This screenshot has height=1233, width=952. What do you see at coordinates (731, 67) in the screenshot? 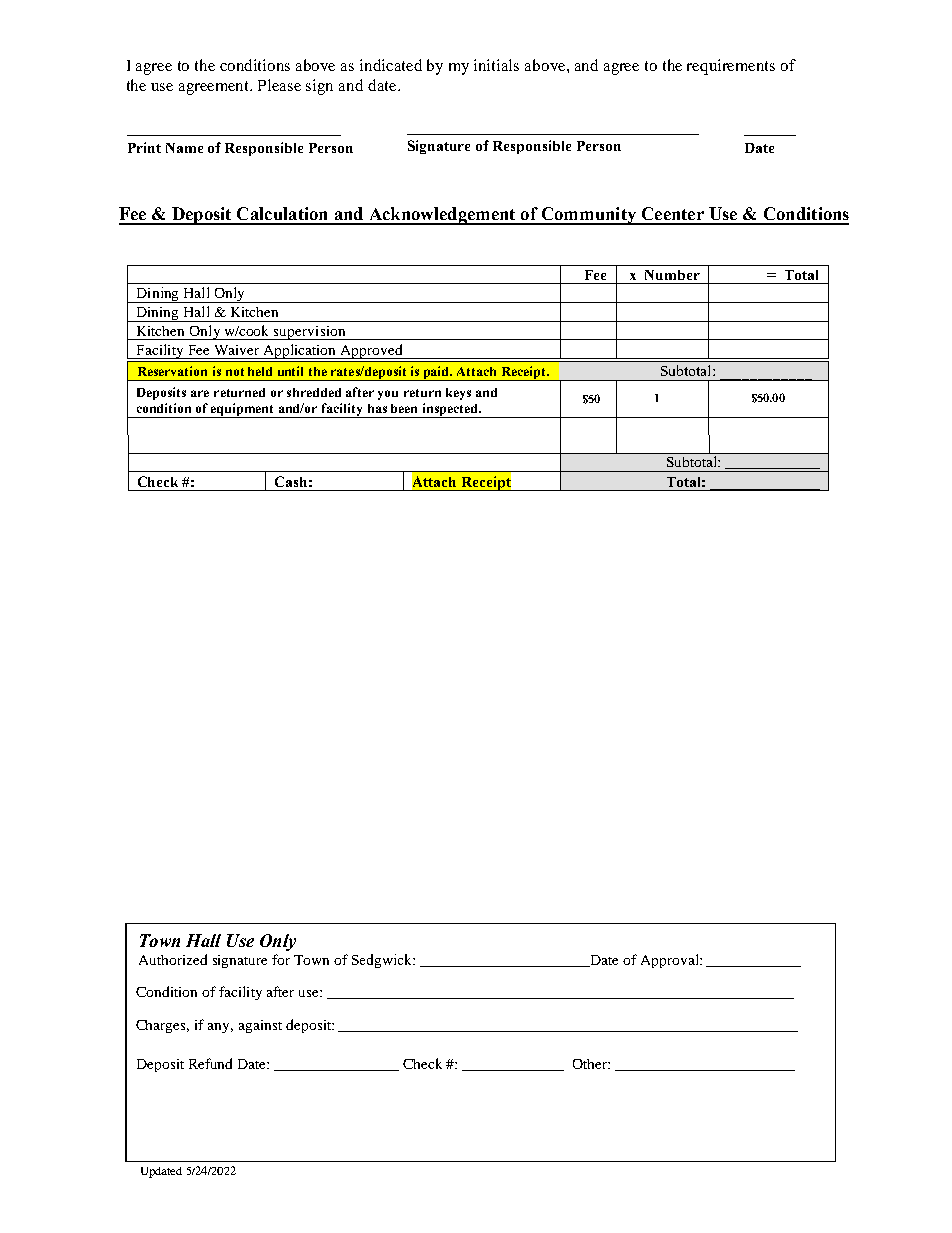
I see `requirements` at bounding box center [731, 67].
